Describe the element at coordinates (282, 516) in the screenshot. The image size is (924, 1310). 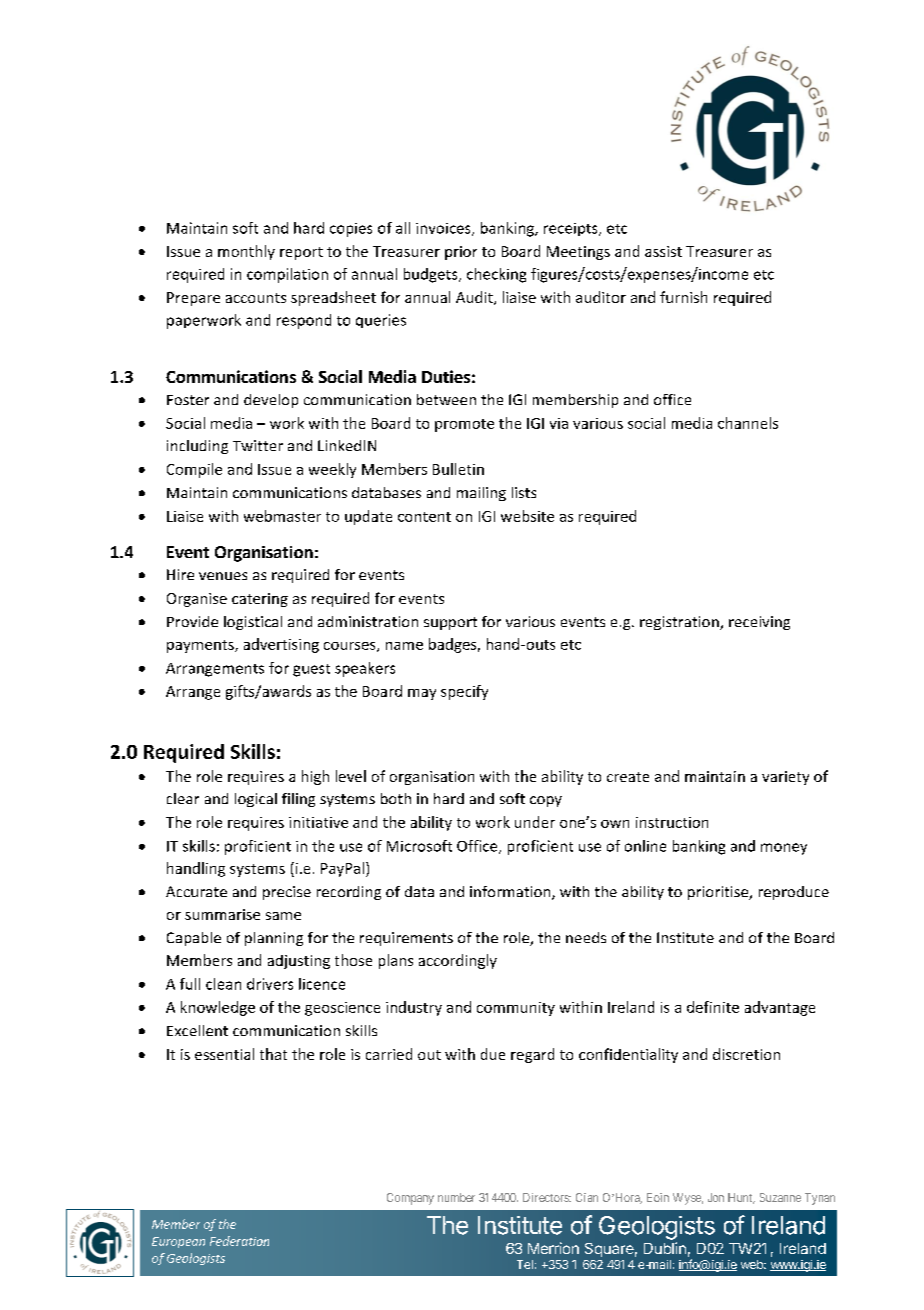
I see `webmaster` at that location.
